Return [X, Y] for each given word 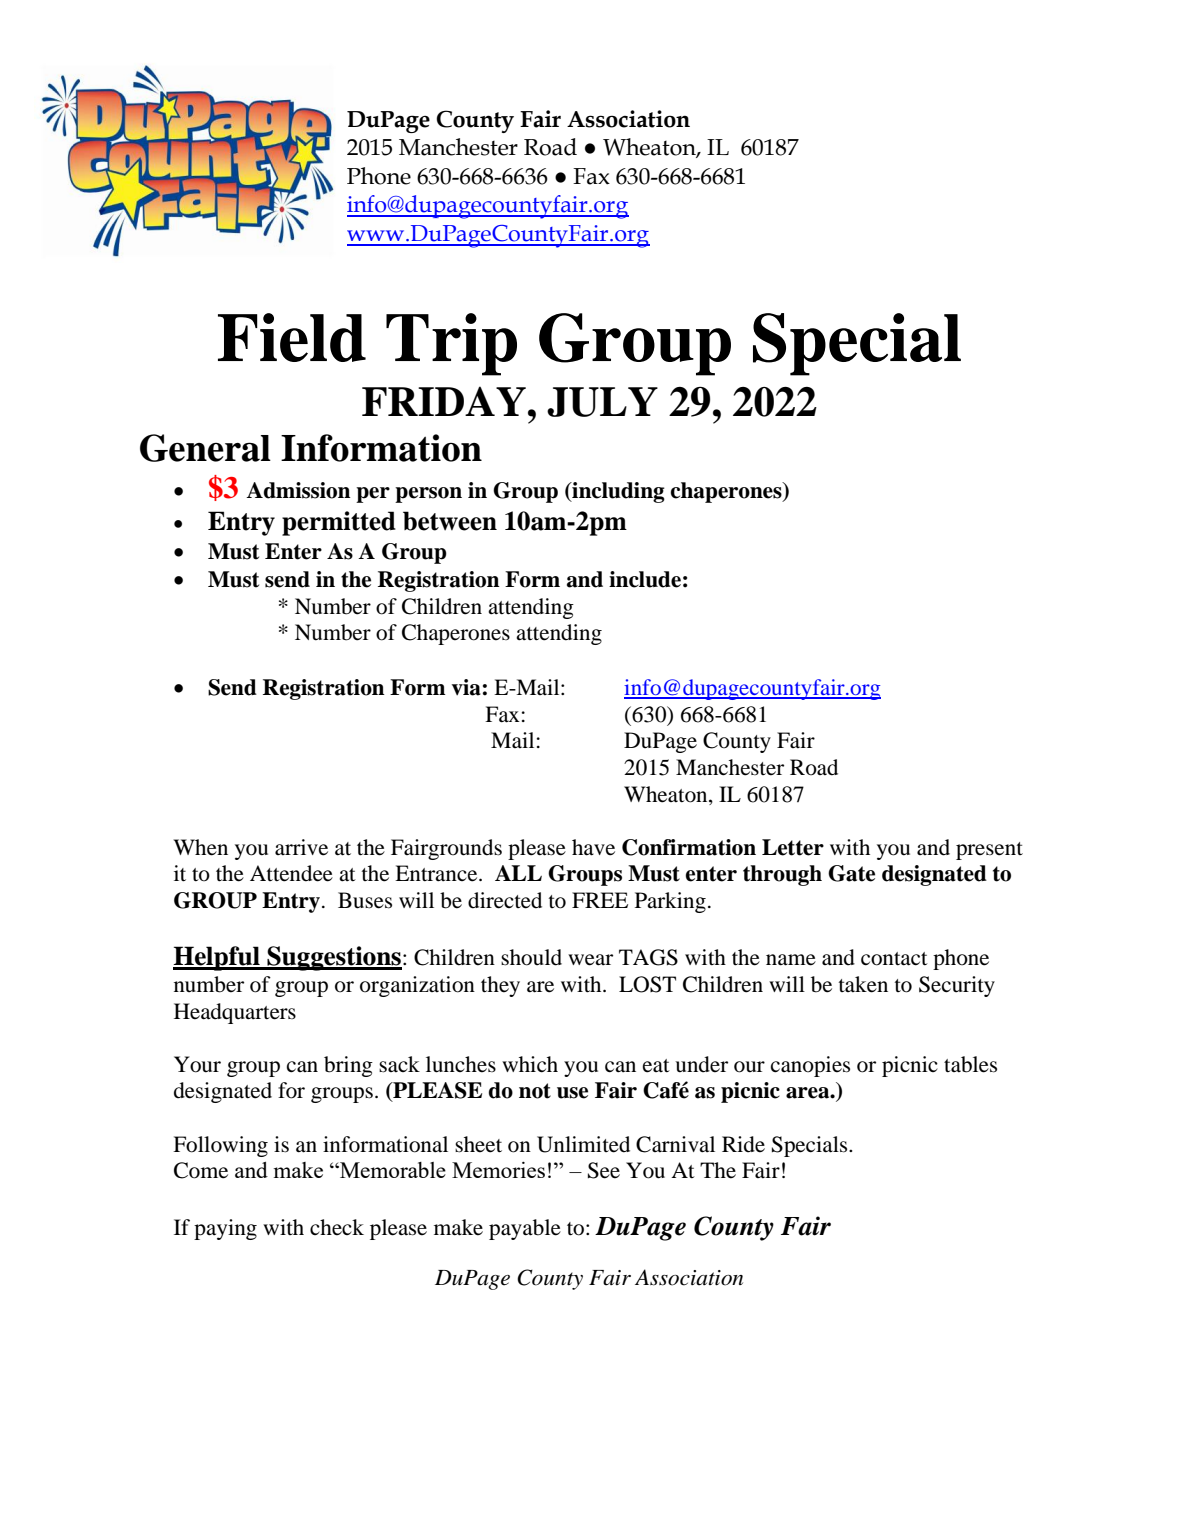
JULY [602, 402]
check [337, 1227]
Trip [451, 344]
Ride [743, 1144]
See [604, 1170]
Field [292, 337]
